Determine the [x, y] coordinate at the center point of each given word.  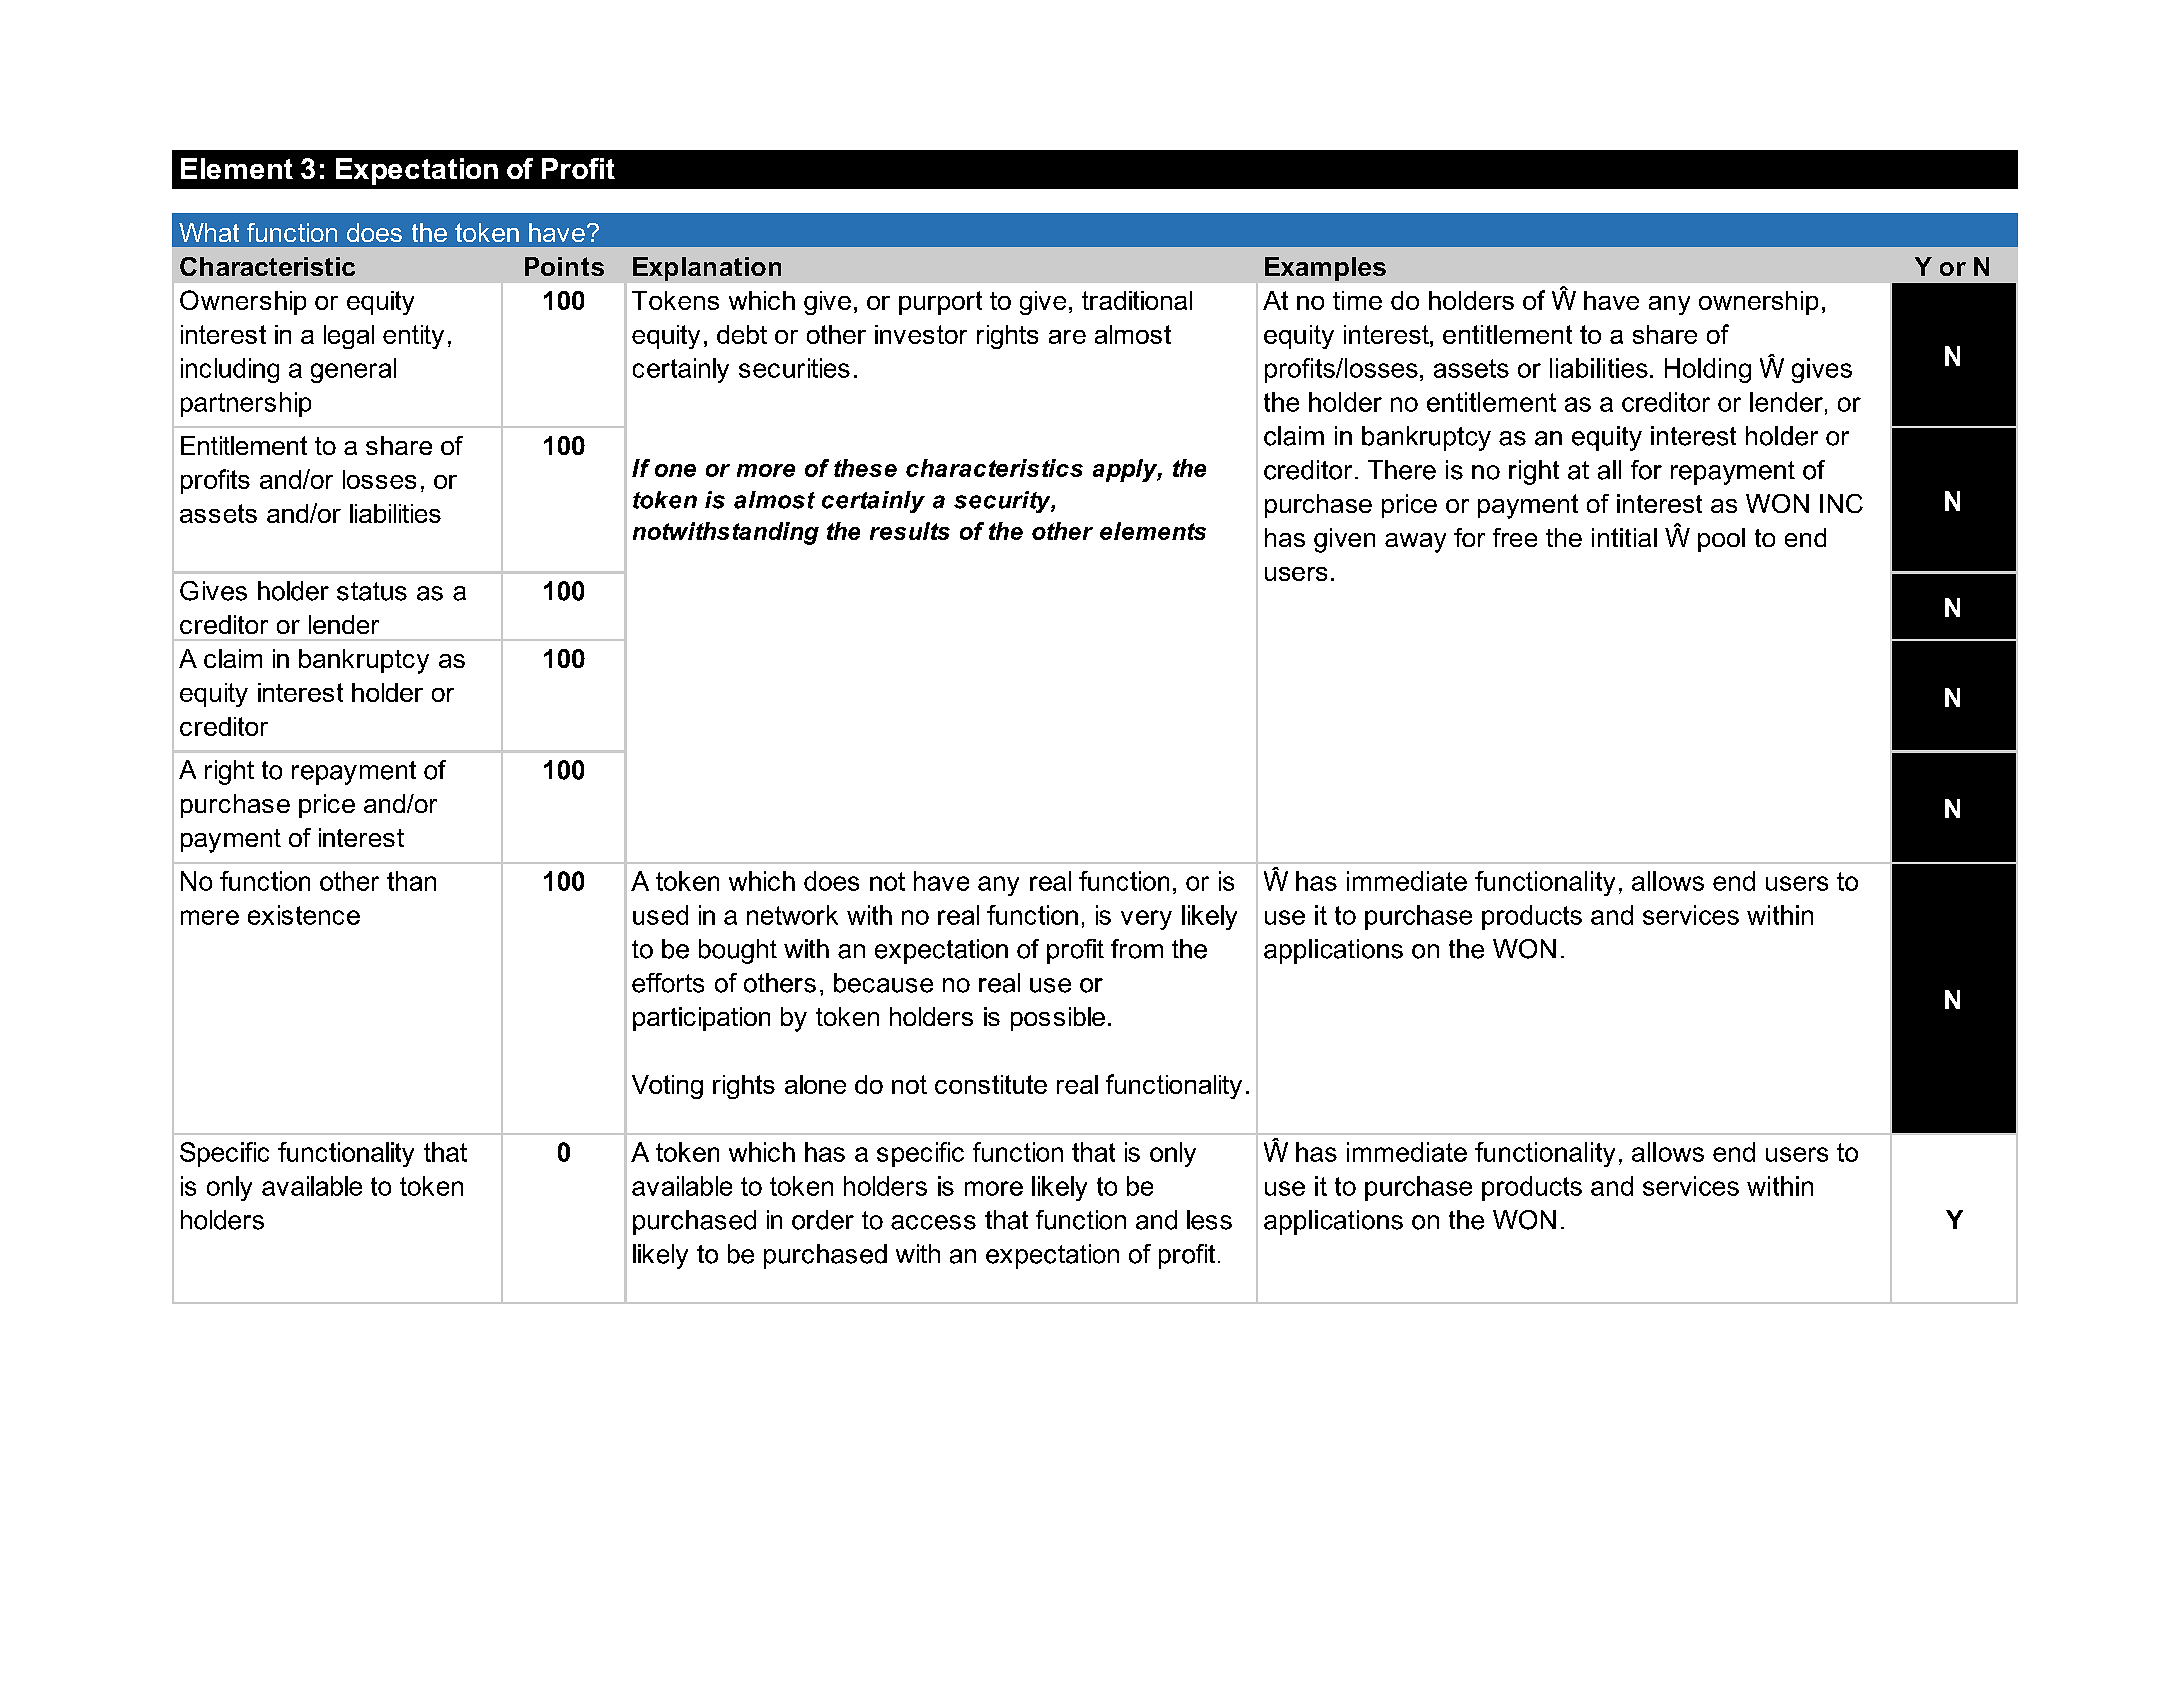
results [910, 531]
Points [564, 266]
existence [304, 915]
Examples [1325, 269]
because [883, 983]
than [411, 881]
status [372, 591]
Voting [667, 1087]
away [1415, 543]
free [1515, 537]
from [1137, 949]
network [792, 915]
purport [940, 303]
